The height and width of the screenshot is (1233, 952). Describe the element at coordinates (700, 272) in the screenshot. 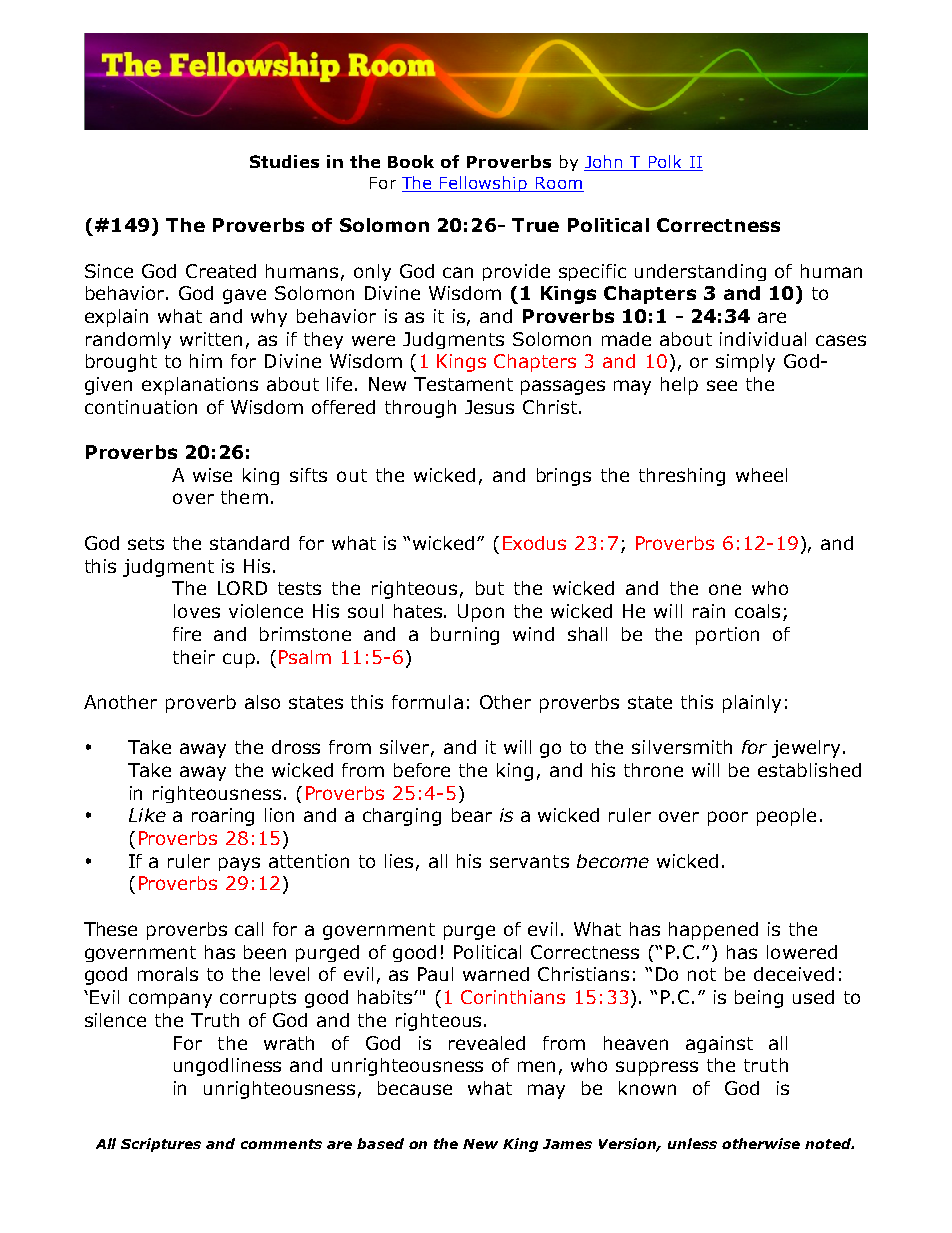

I see `understanding` at that location.
